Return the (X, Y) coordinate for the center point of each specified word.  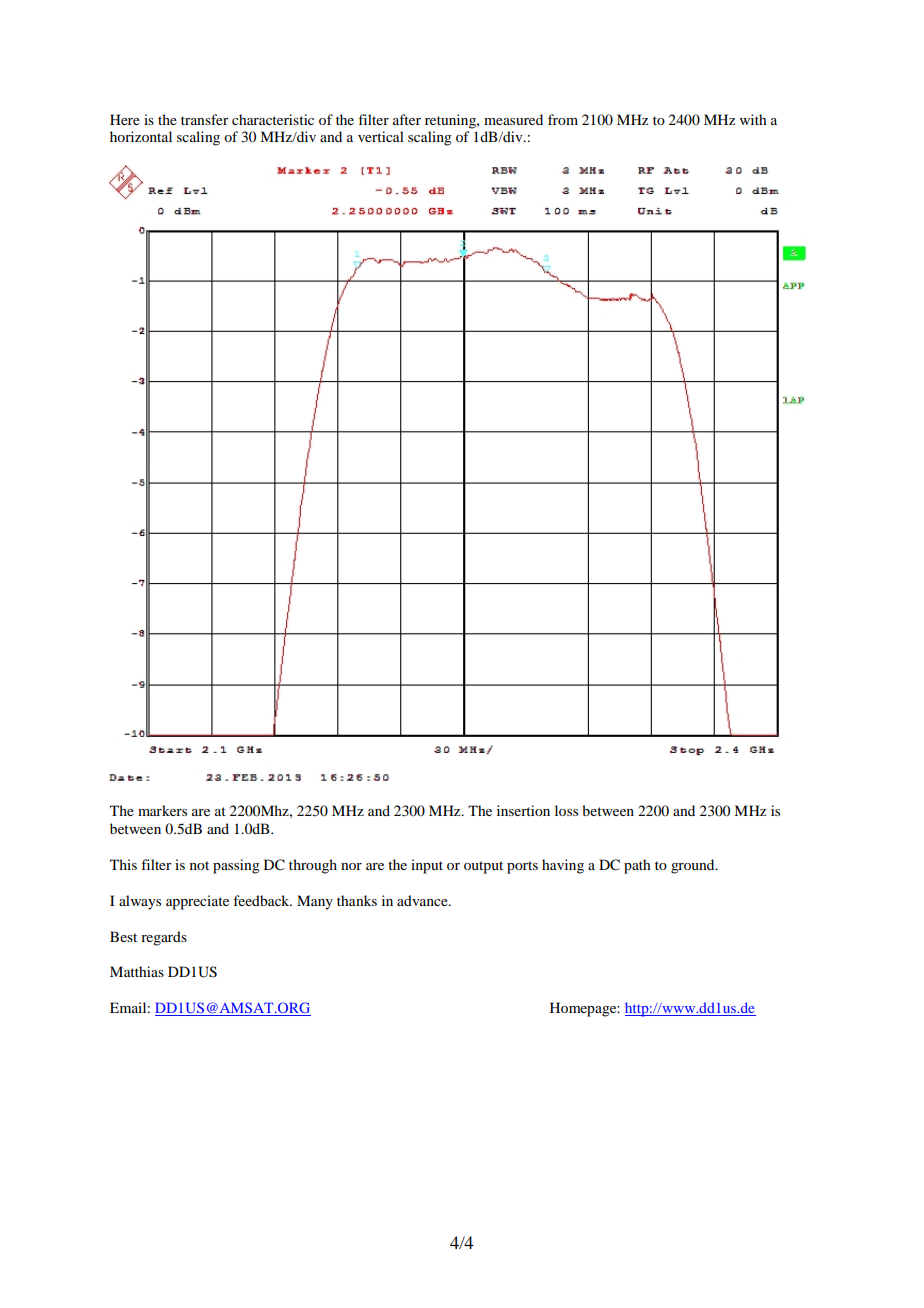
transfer (205, 119)
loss (566, 810)
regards (164, 938)
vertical (381, 136)
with (753, 119)
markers (162, 810)
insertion (523, 810)
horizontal (141, 136)
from (563, 119)
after (407, 119)
